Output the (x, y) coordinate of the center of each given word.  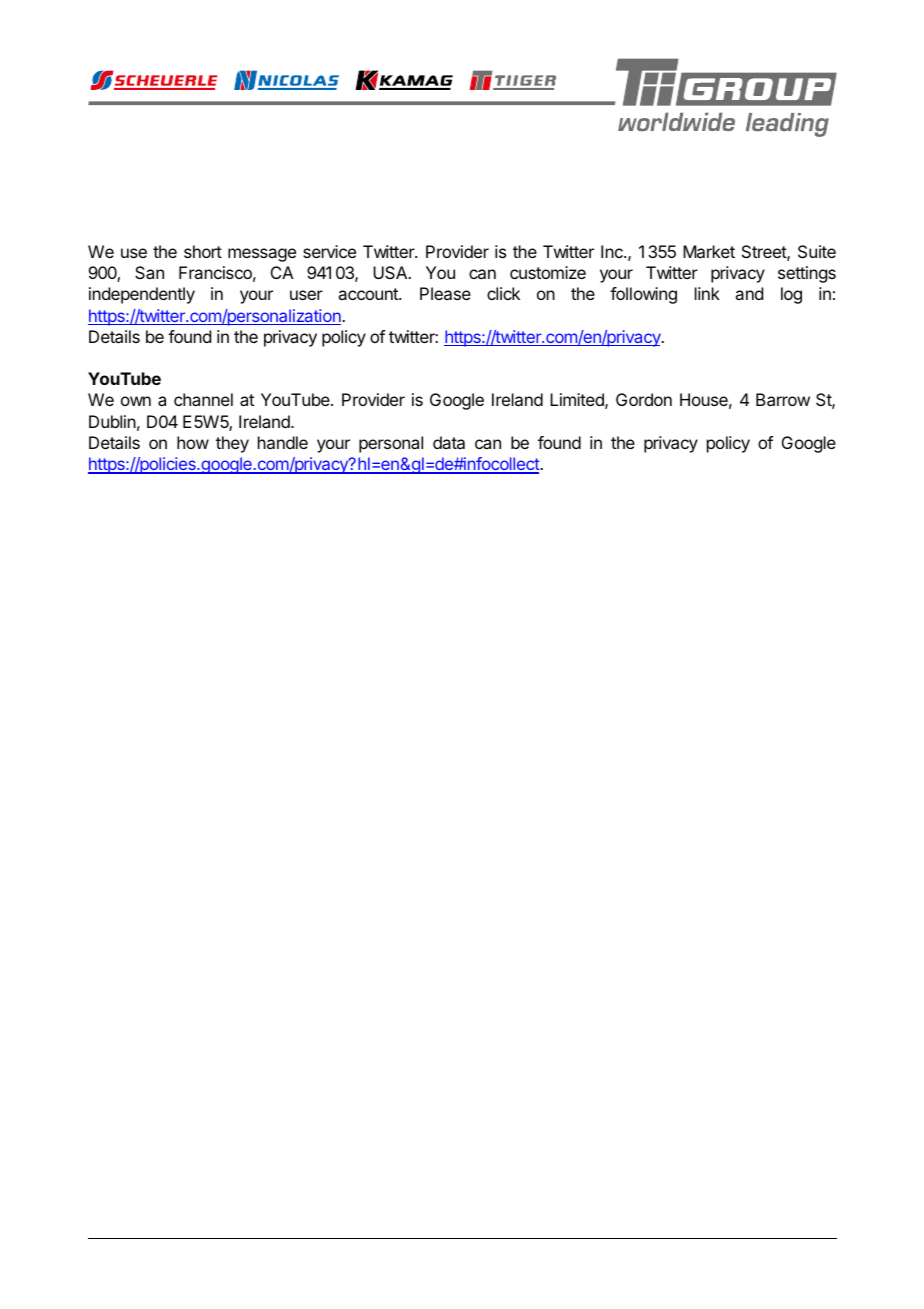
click (503, 293)
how (193, 442)
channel (203, 399)
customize (548, 272)
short (203, 251)
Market (709, 251)
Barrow (783, 399)
